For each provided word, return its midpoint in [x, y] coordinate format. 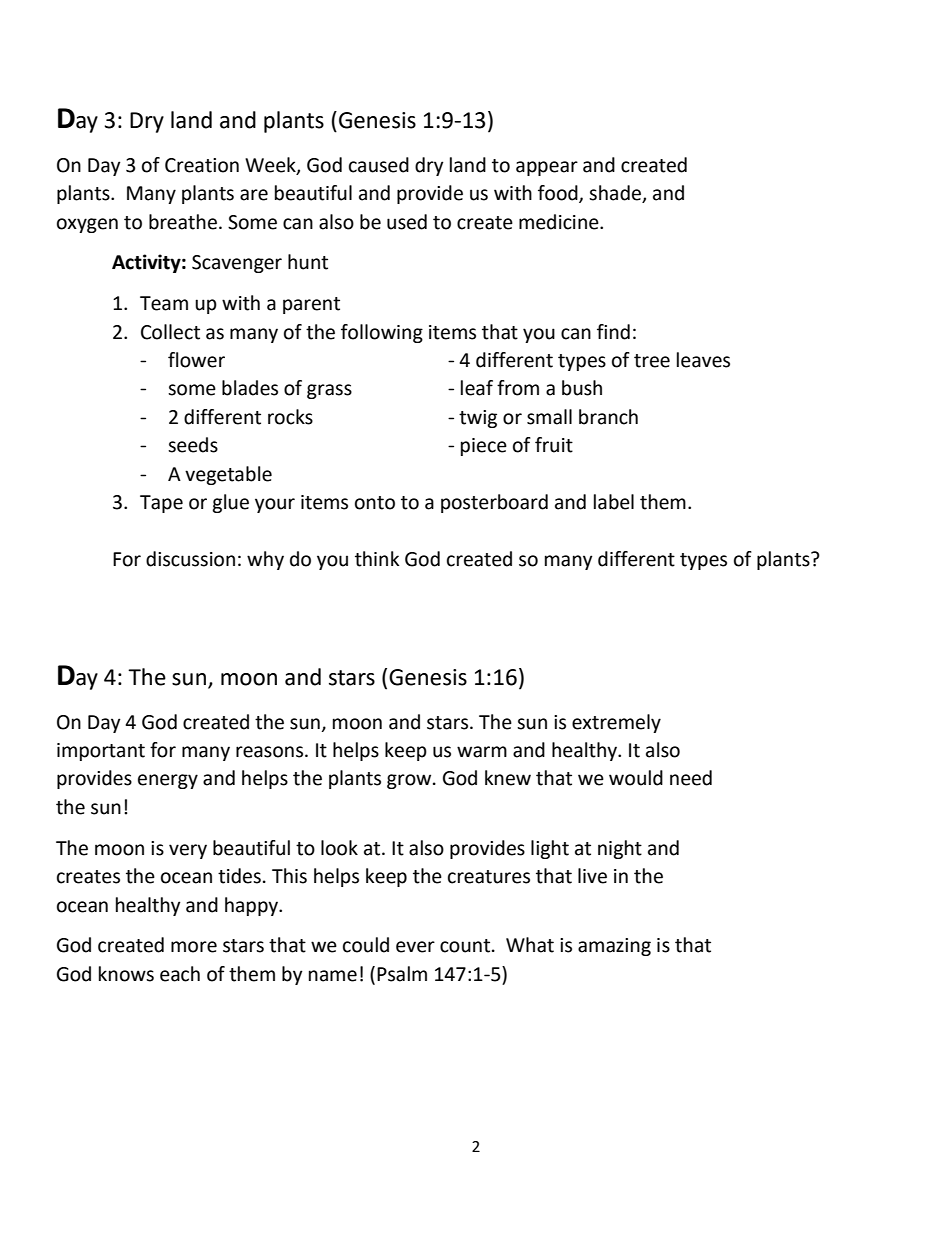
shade [616, 194]
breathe [183, 222]
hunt [308, 262]
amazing [614, 947]
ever [415, 947]
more [194, 947]
